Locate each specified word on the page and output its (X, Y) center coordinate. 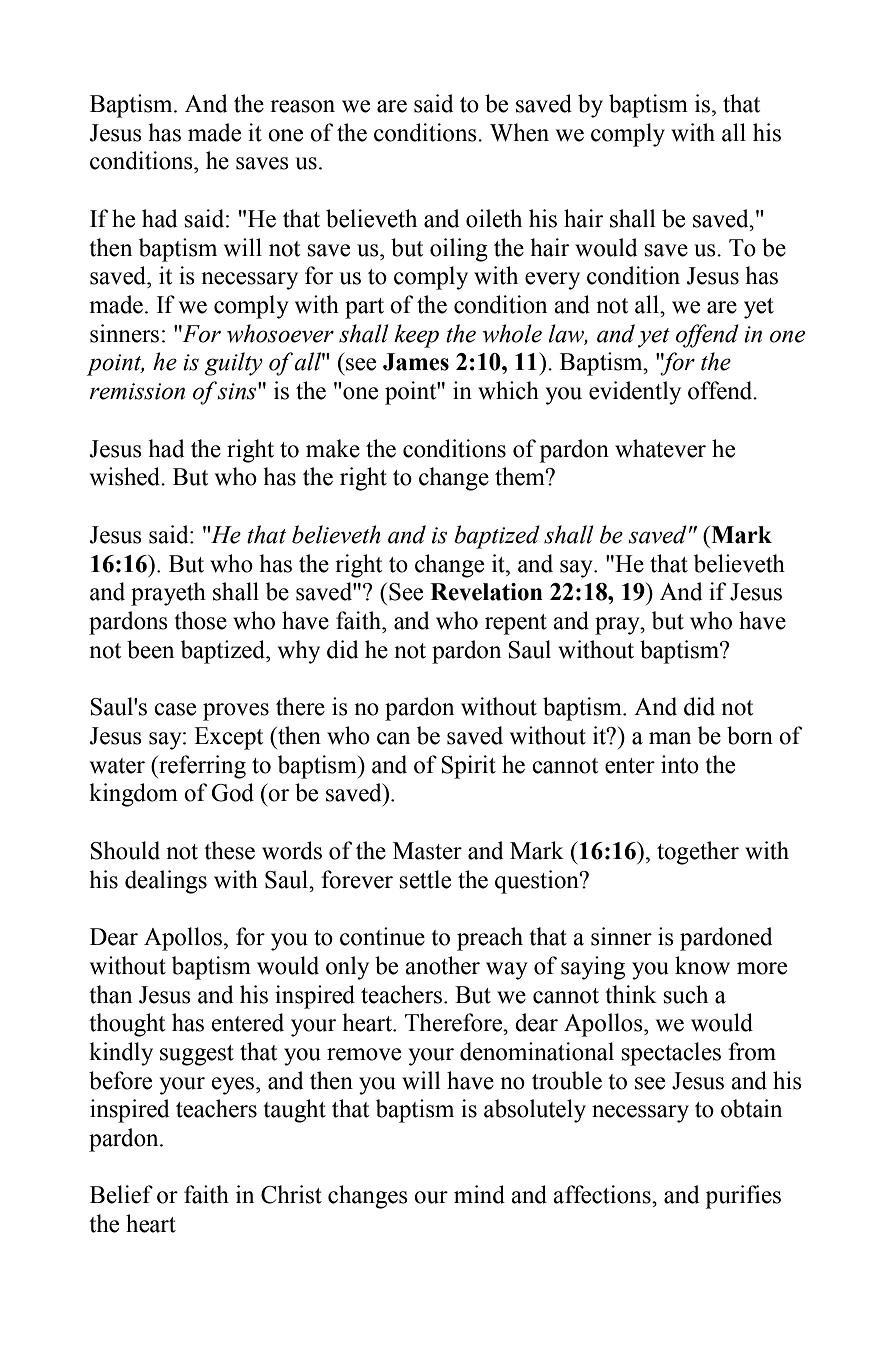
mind (479, 1194)
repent (516, 624)
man (670, 738)
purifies (743, 1197)
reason (302, 106)
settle (425, 879)
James (416, 362)
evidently (635, 393)
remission (137, 391)
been (150, 649)
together (698, 853)
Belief (121, 1194)
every (552, 281)
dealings (166, 882)
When (519, 132)
